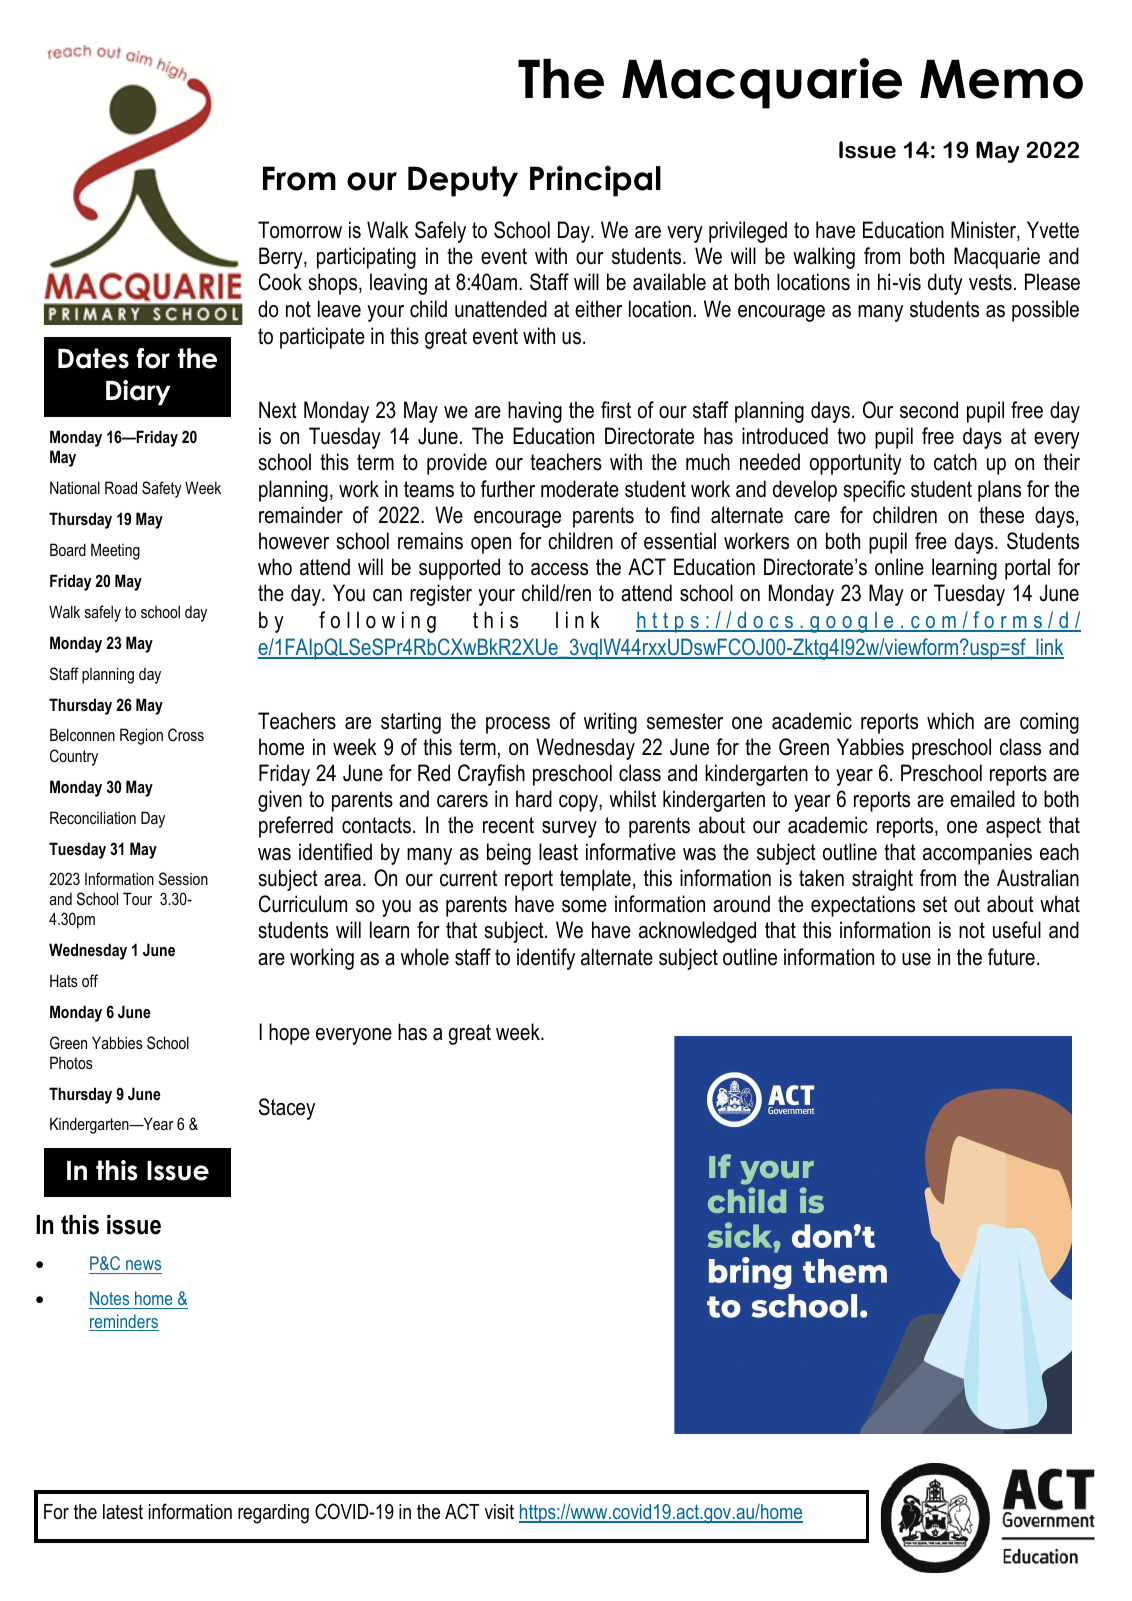 This screenshot has width=1132, height=1601. Describe the element at coordinates (595, 181) in the screenshot. I see `Principal` at that location.
